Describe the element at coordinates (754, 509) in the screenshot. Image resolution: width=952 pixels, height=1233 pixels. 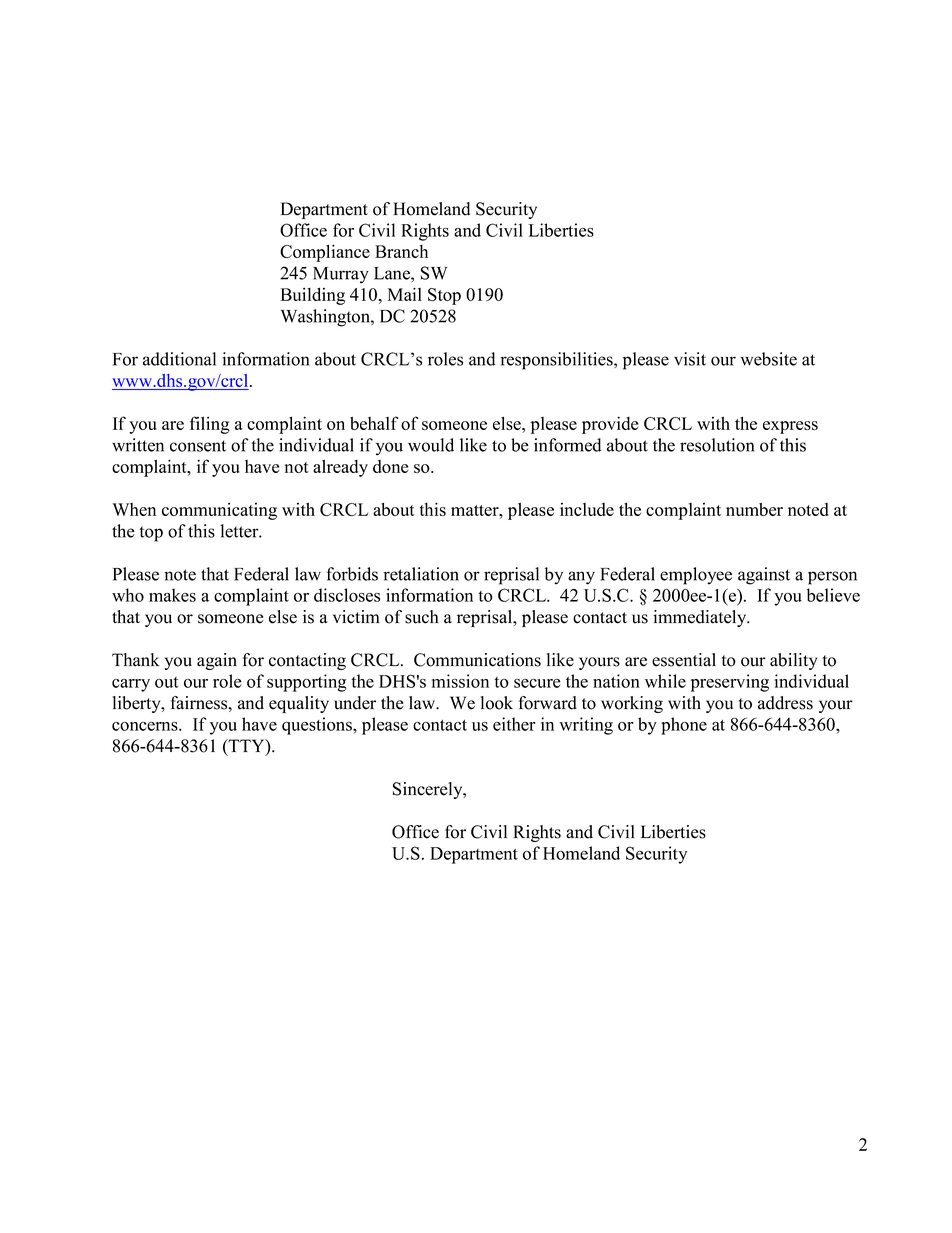
I see `number` at that location.
